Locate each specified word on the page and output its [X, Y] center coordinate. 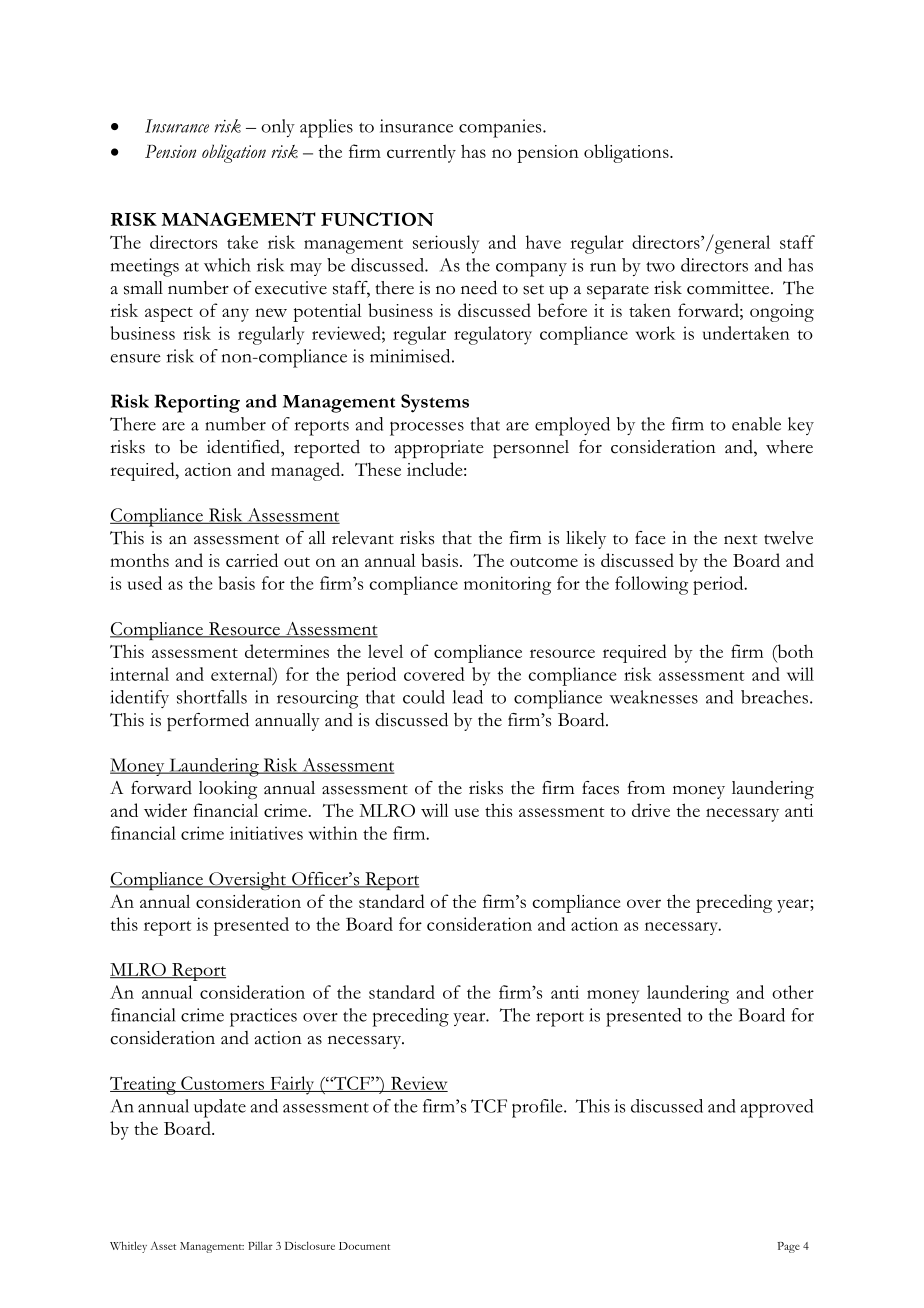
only [278, 128]
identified [244, 447]
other [793, 992]
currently [421, 154]
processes [427, 429]
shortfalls [212, 697]
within [333, 833]
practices [263, 1017]
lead [468, 697]
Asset [163, 1245]
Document [364, 1246]
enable [756, 424]
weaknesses [654, 697]
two [660, 267]
